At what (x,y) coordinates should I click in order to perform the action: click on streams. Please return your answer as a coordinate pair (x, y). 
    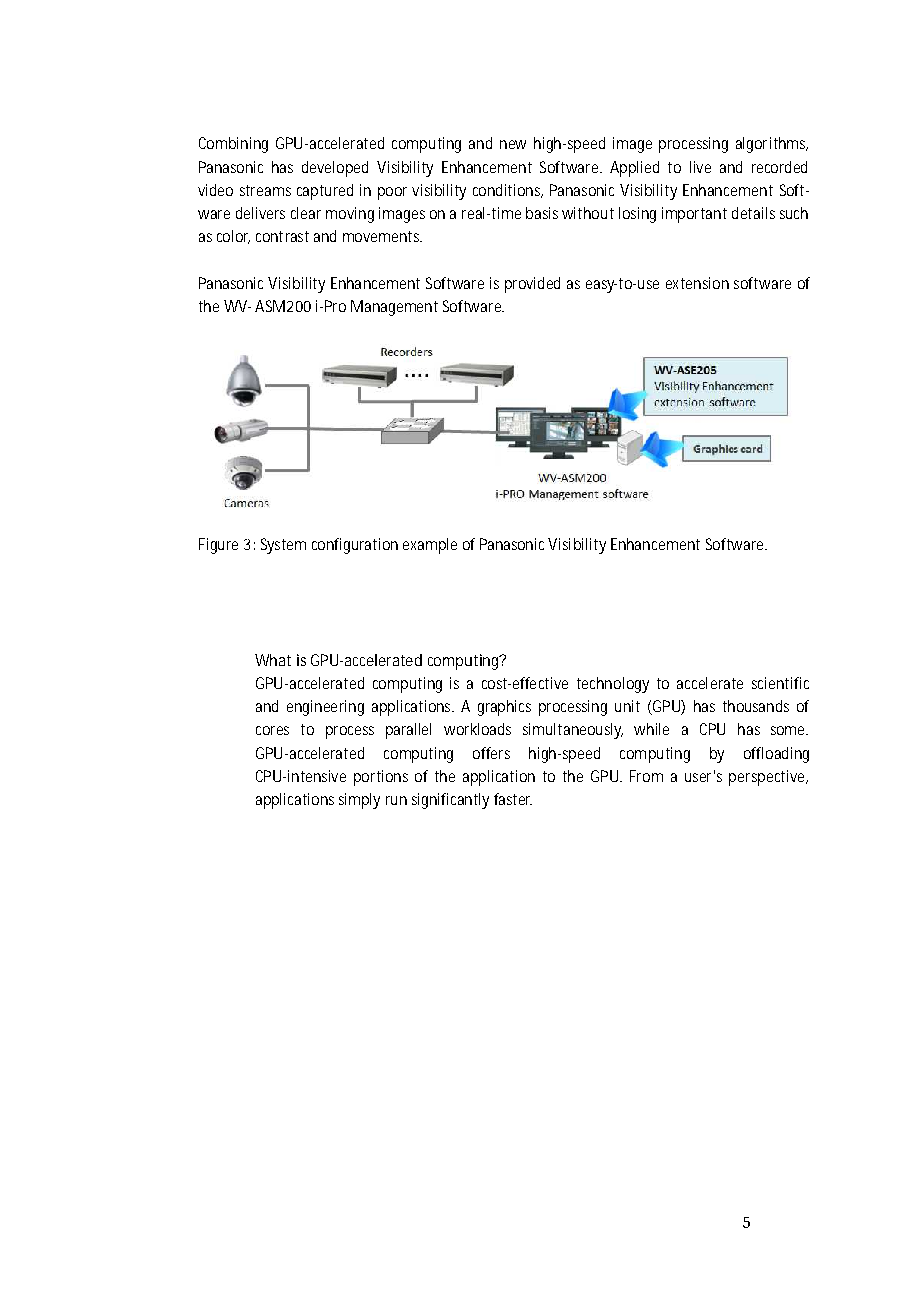
    Looking at the image, I should click on (265, 190).
